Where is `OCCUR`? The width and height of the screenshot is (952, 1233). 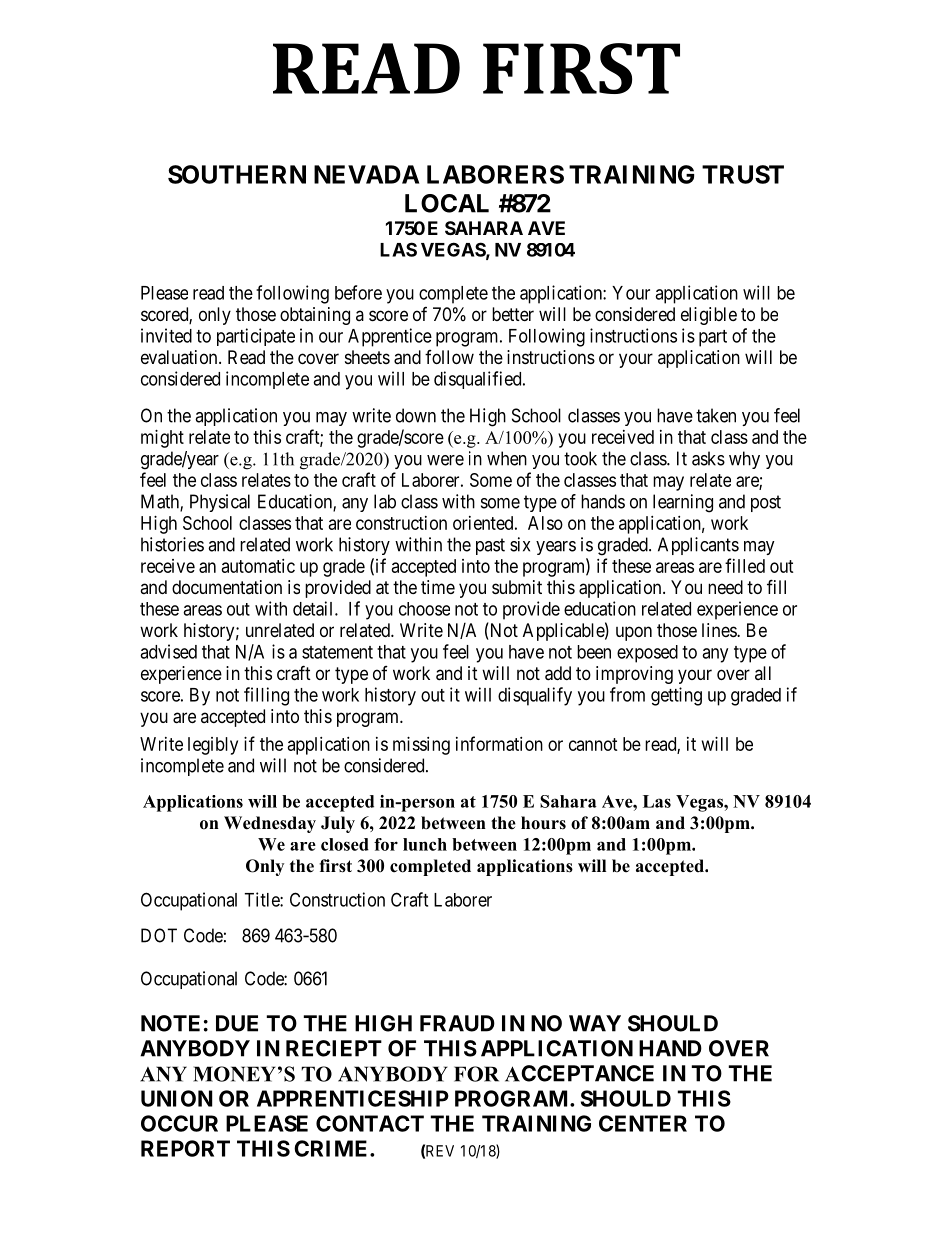
OCCUR is located at coordinates (179, 1123).
